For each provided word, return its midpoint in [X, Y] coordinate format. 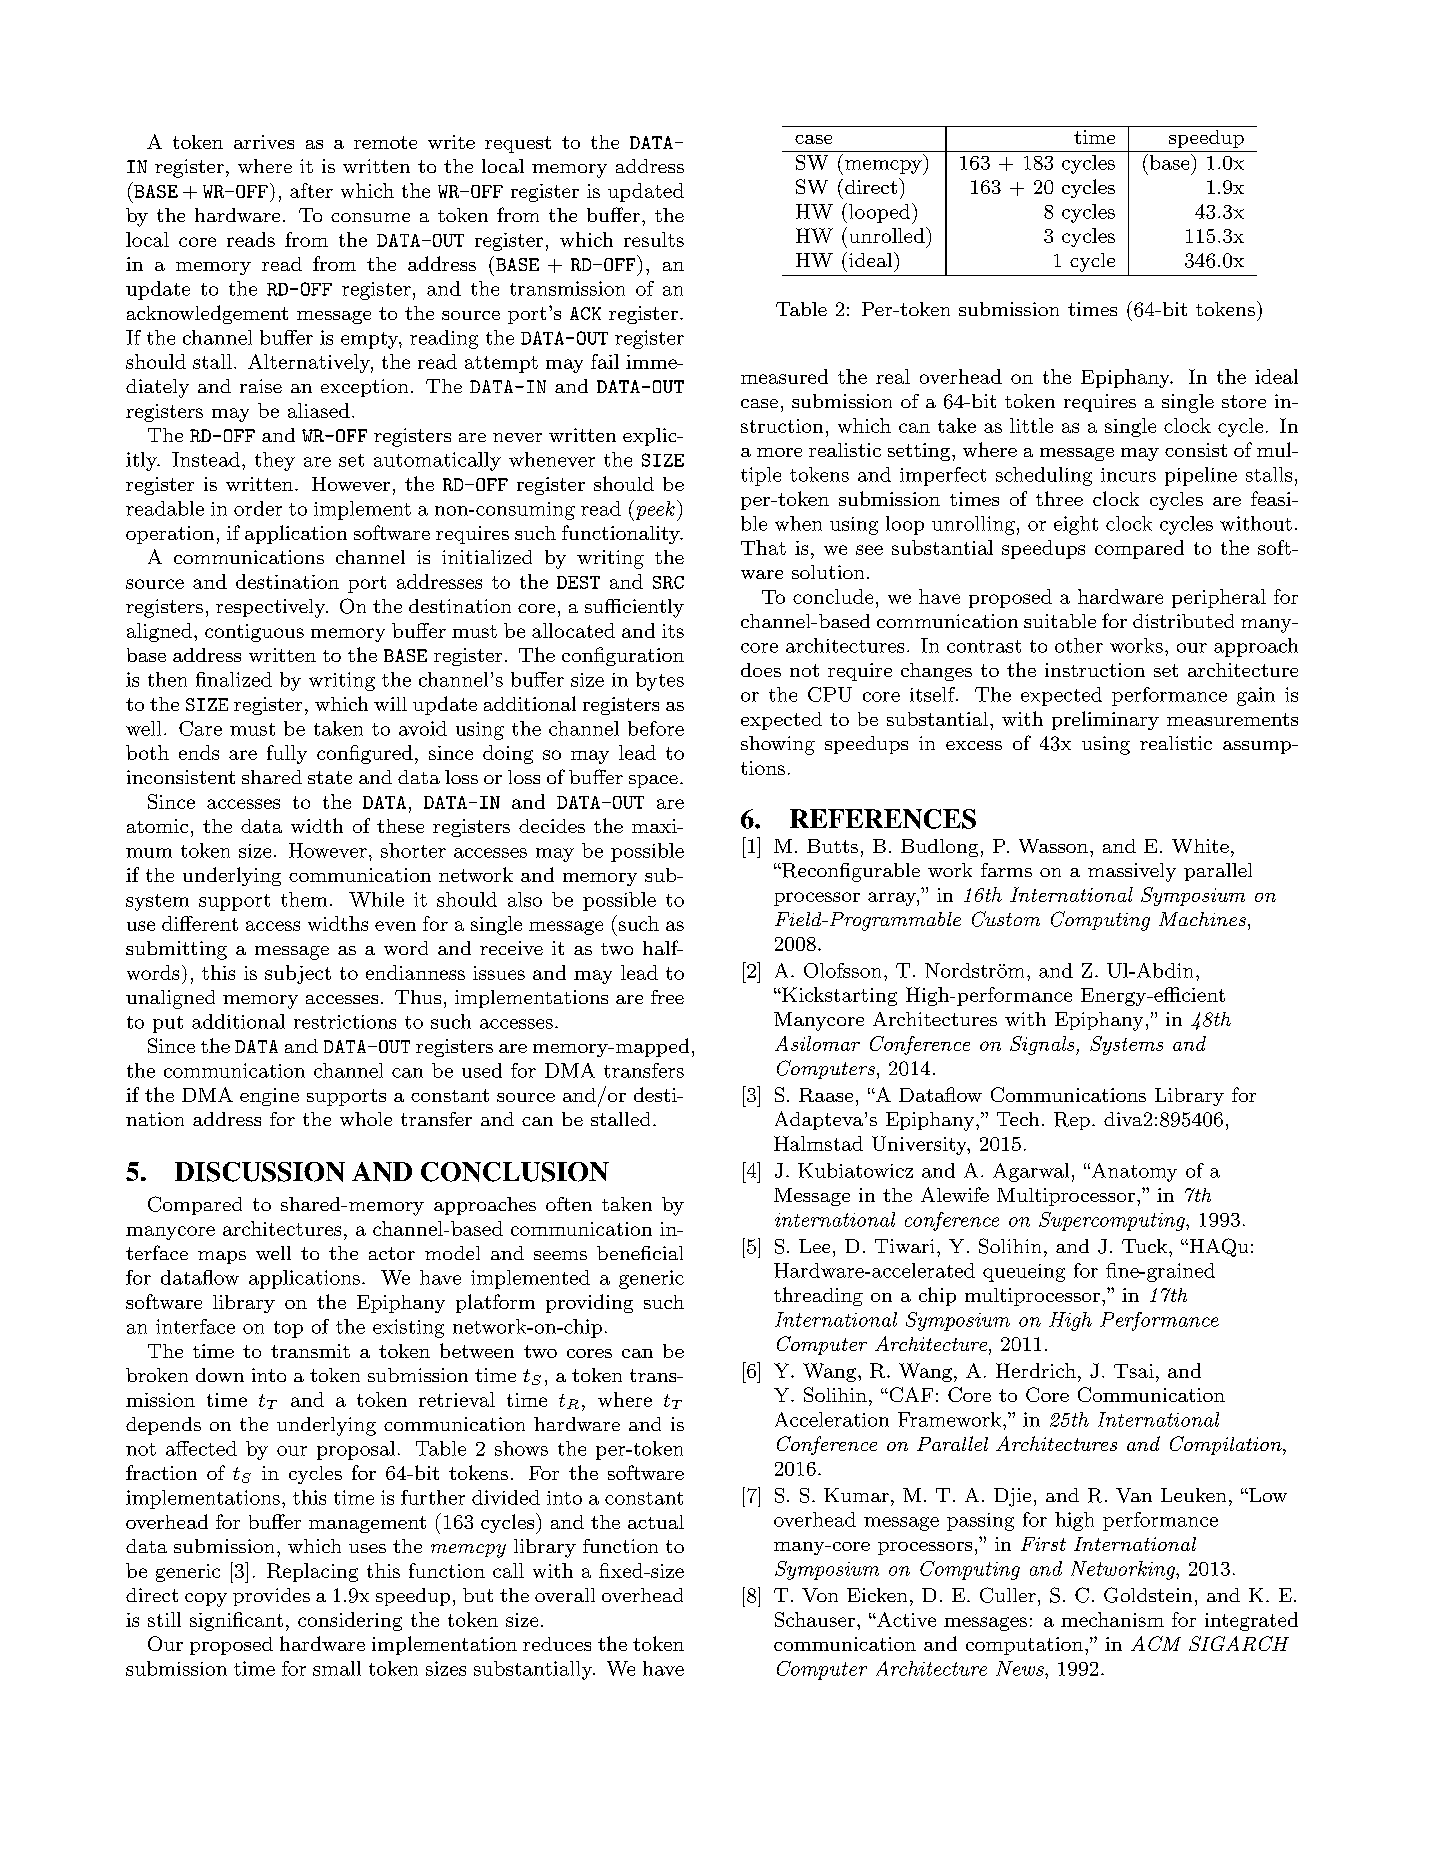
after [311, 190]
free [667, 997]
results [654, 239]
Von [820, 1595]
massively [1132, 872]
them [304, 899]
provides [271, 1597]
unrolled [888, 235]
